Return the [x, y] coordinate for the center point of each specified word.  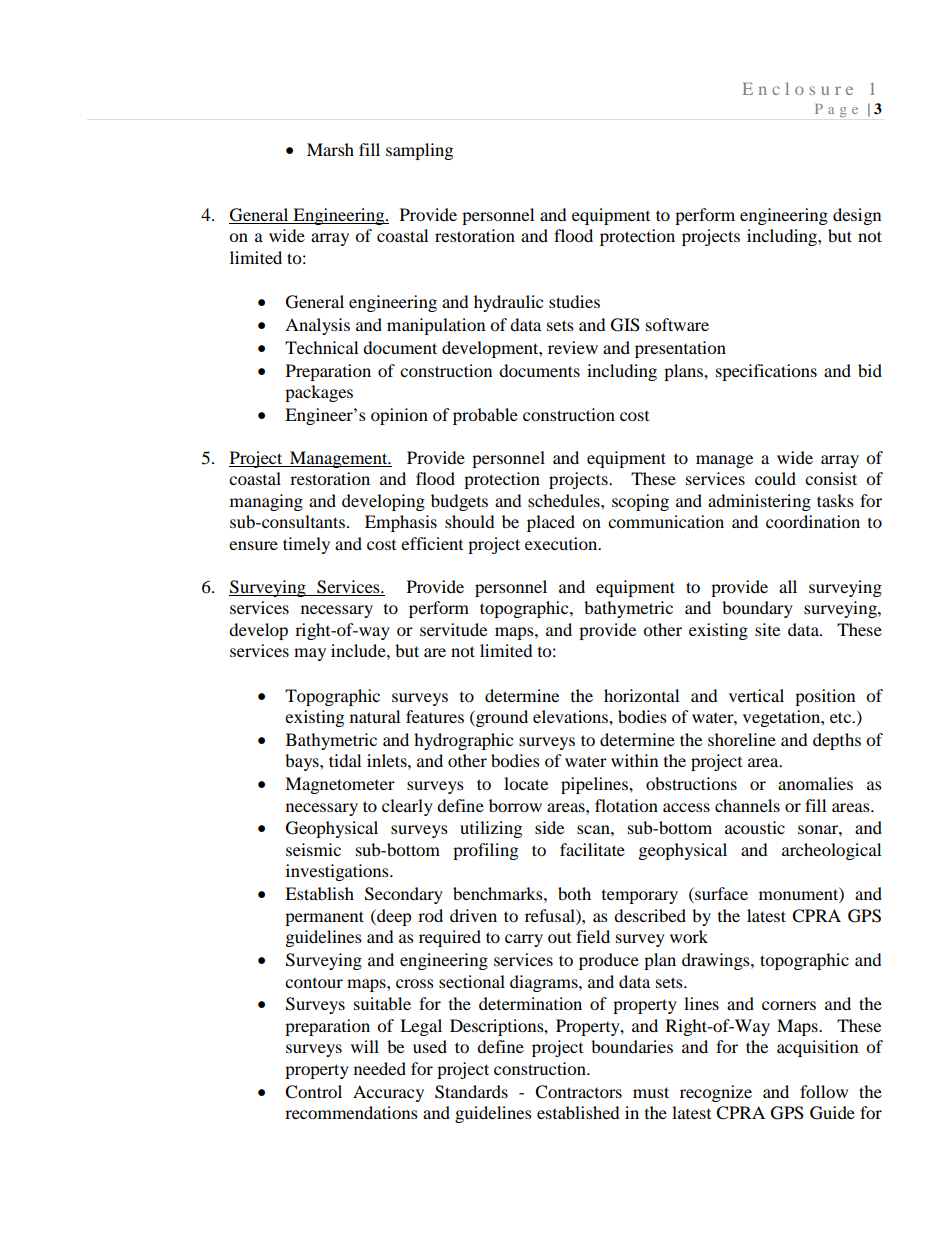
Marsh [330, 149]
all [788, 586]
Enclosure [798, 88]
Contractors [578, 1092]
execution [562, 543]
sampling [419, 151]
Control [313, 1092]
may [310, 654]
